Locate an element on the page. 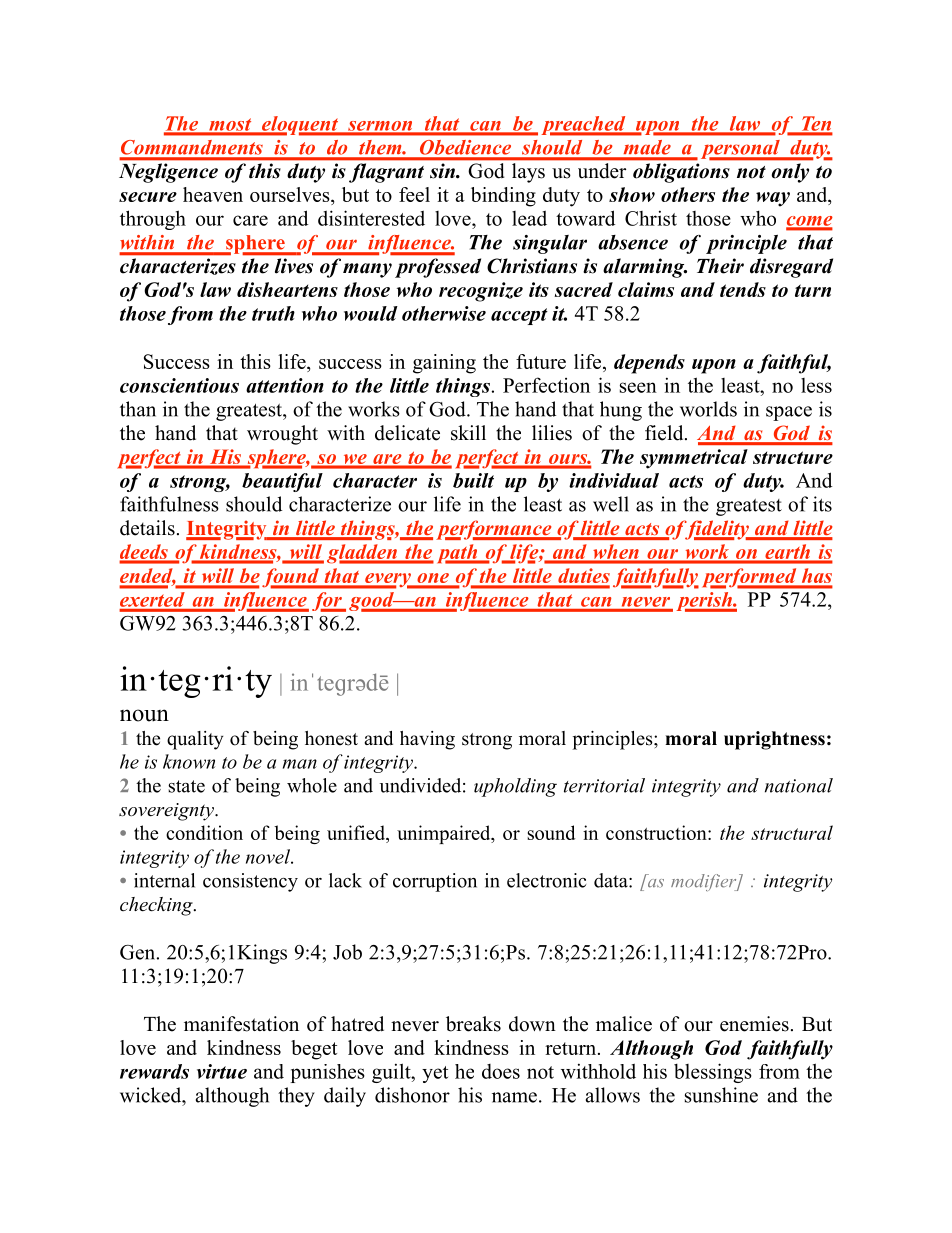  virtue is located at coordinates (222, 1071).
